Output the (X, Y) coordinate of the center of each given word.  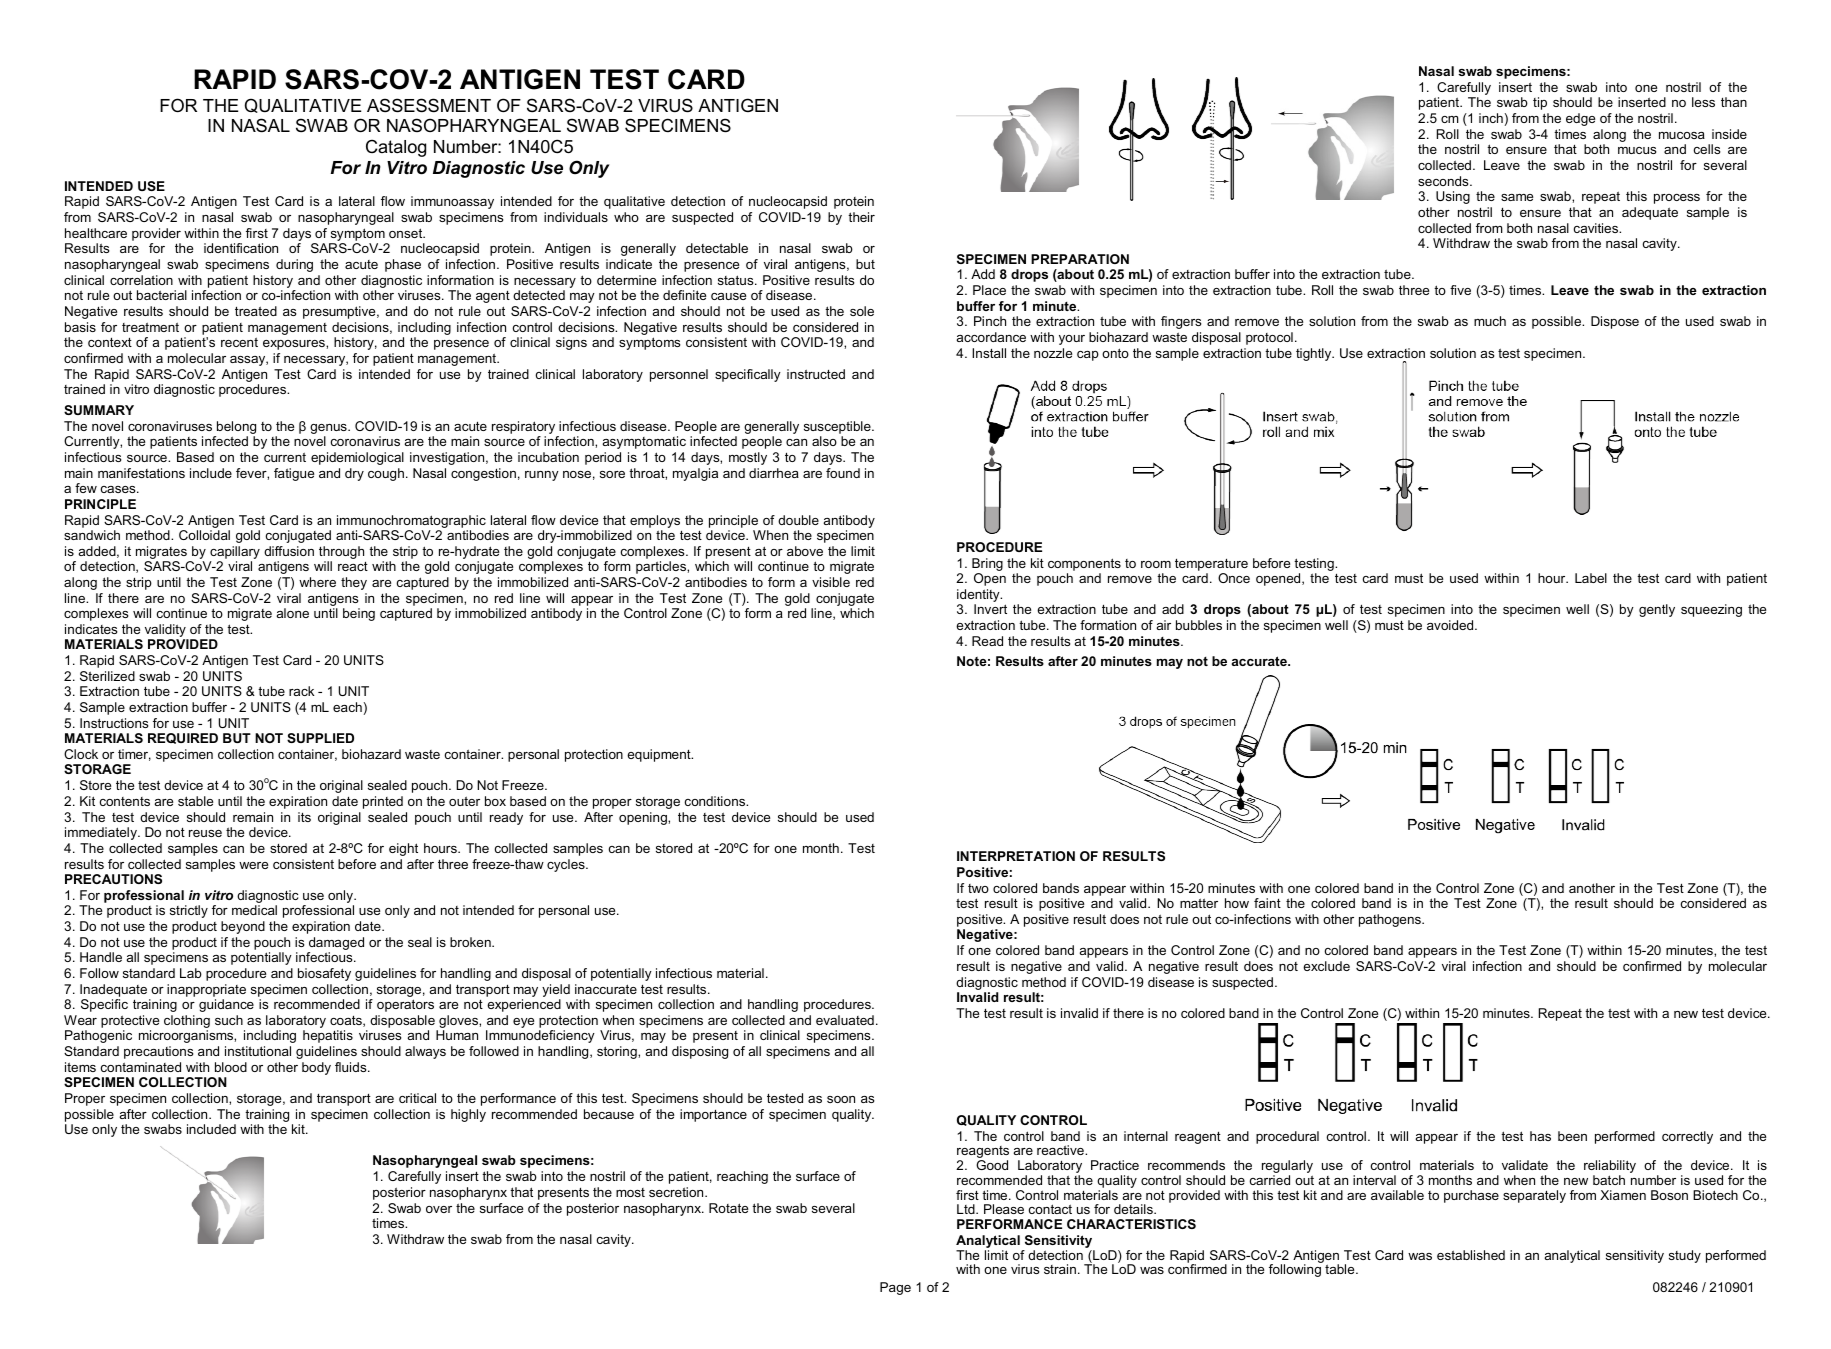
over (439, 1209)
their (861, 217)
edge (1580, 119)
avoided (1451, 625)
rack (301, 691)
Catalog (396, 148)
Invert (990, 609)
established (1471, 1255)
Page (895, 1288)
